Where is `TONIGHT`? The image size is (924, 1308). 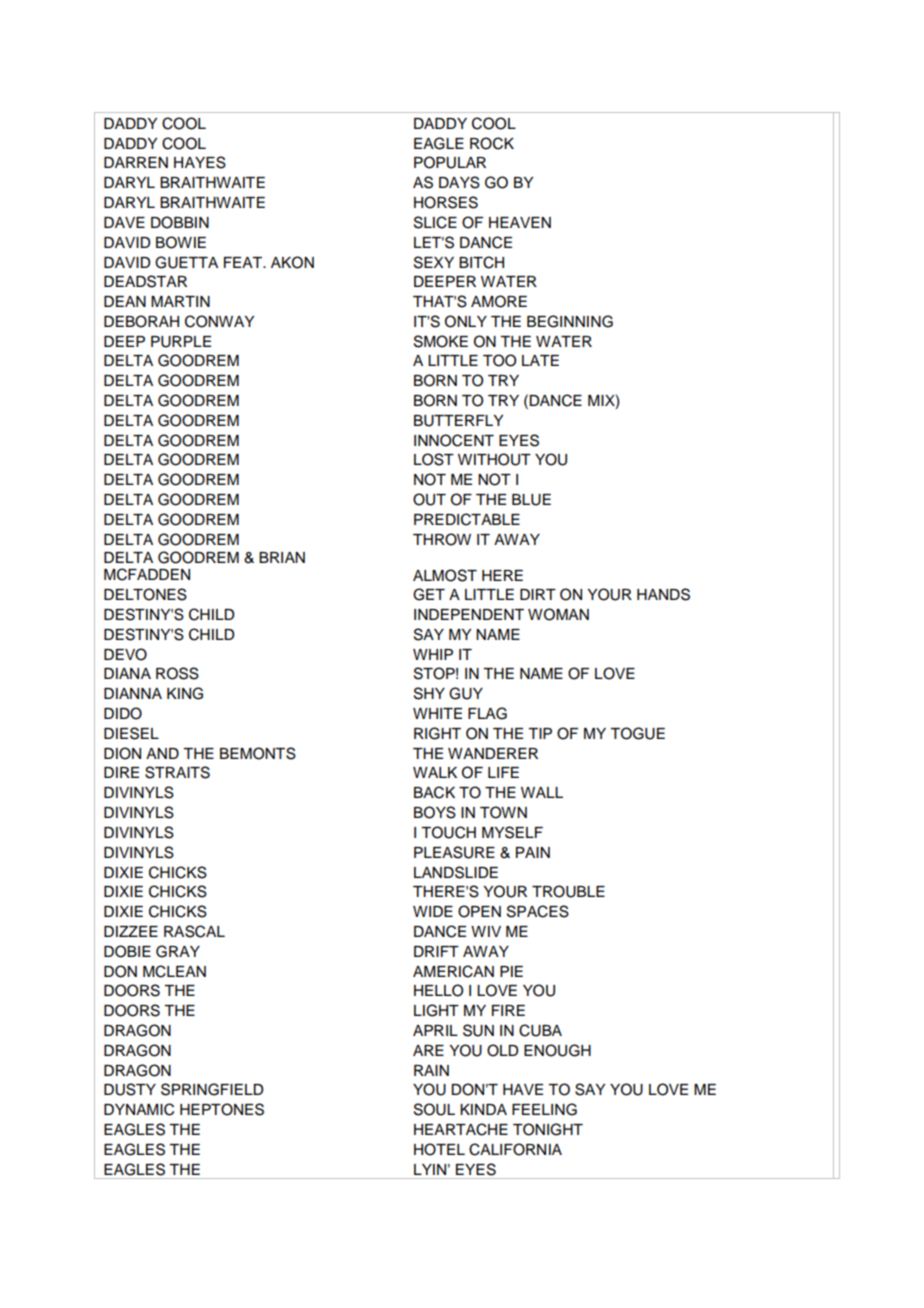
TONIGHT is located at coordinates (548, 1129).
